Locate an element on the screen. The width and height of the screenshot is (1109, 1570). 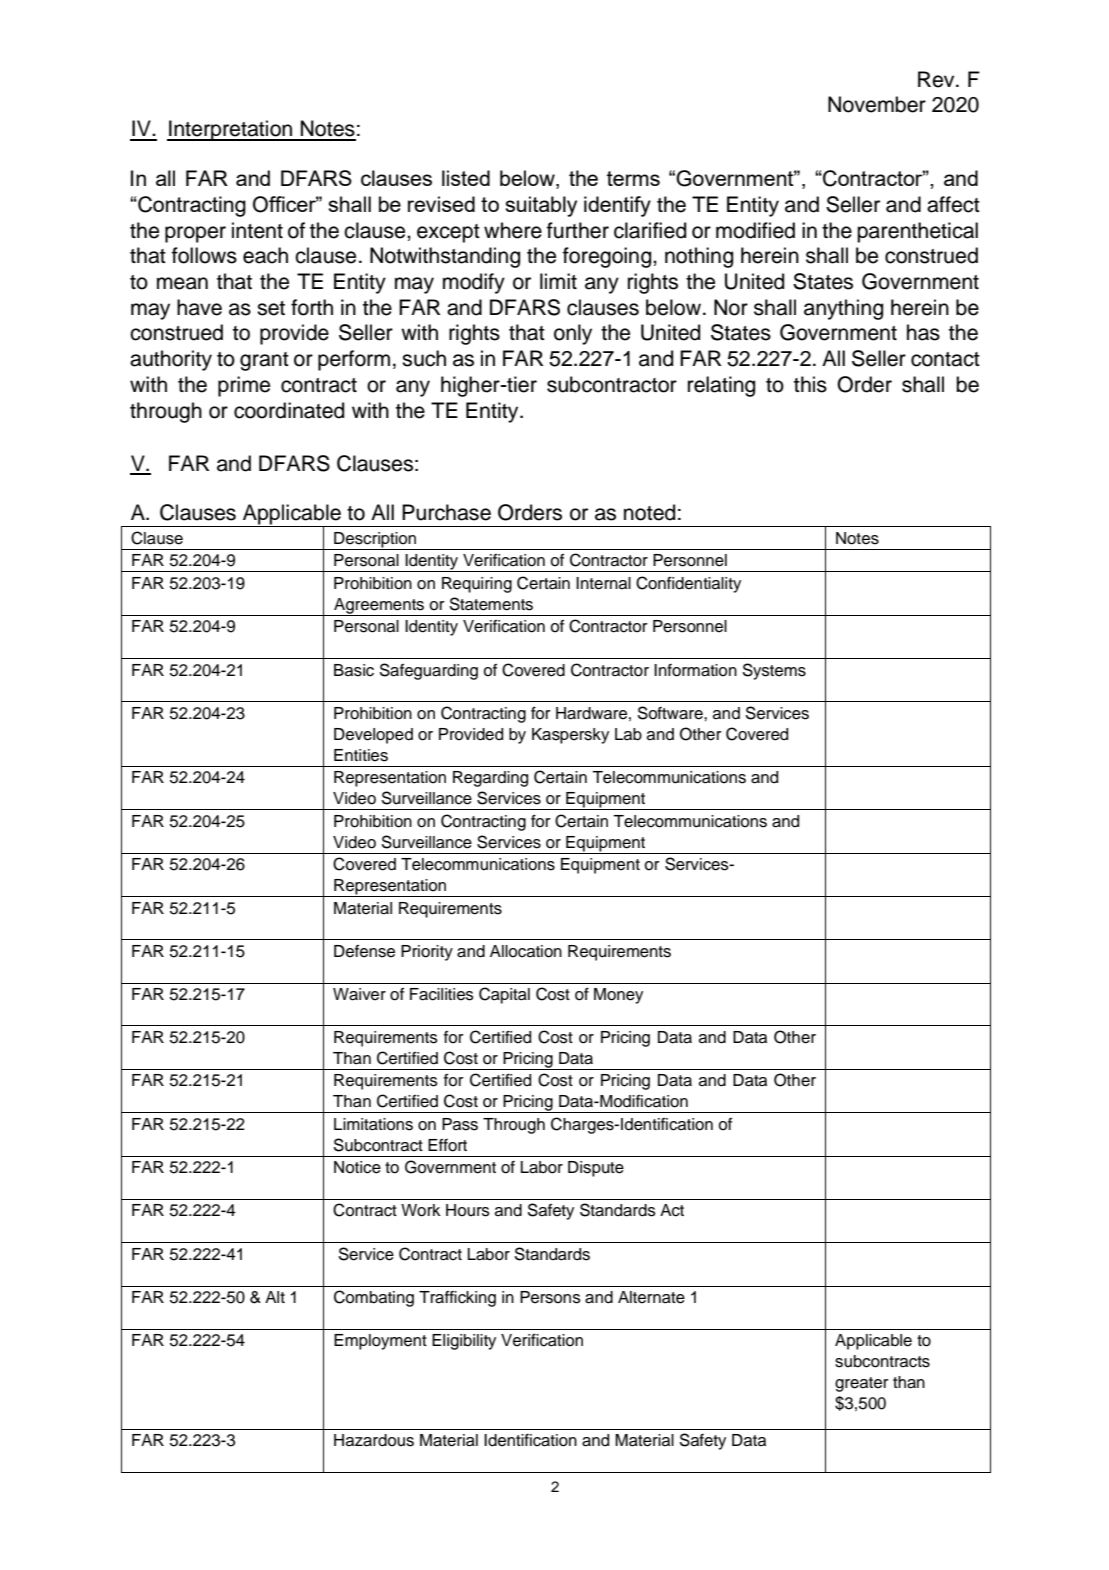
Entities is located at coordinates (361, 755).
